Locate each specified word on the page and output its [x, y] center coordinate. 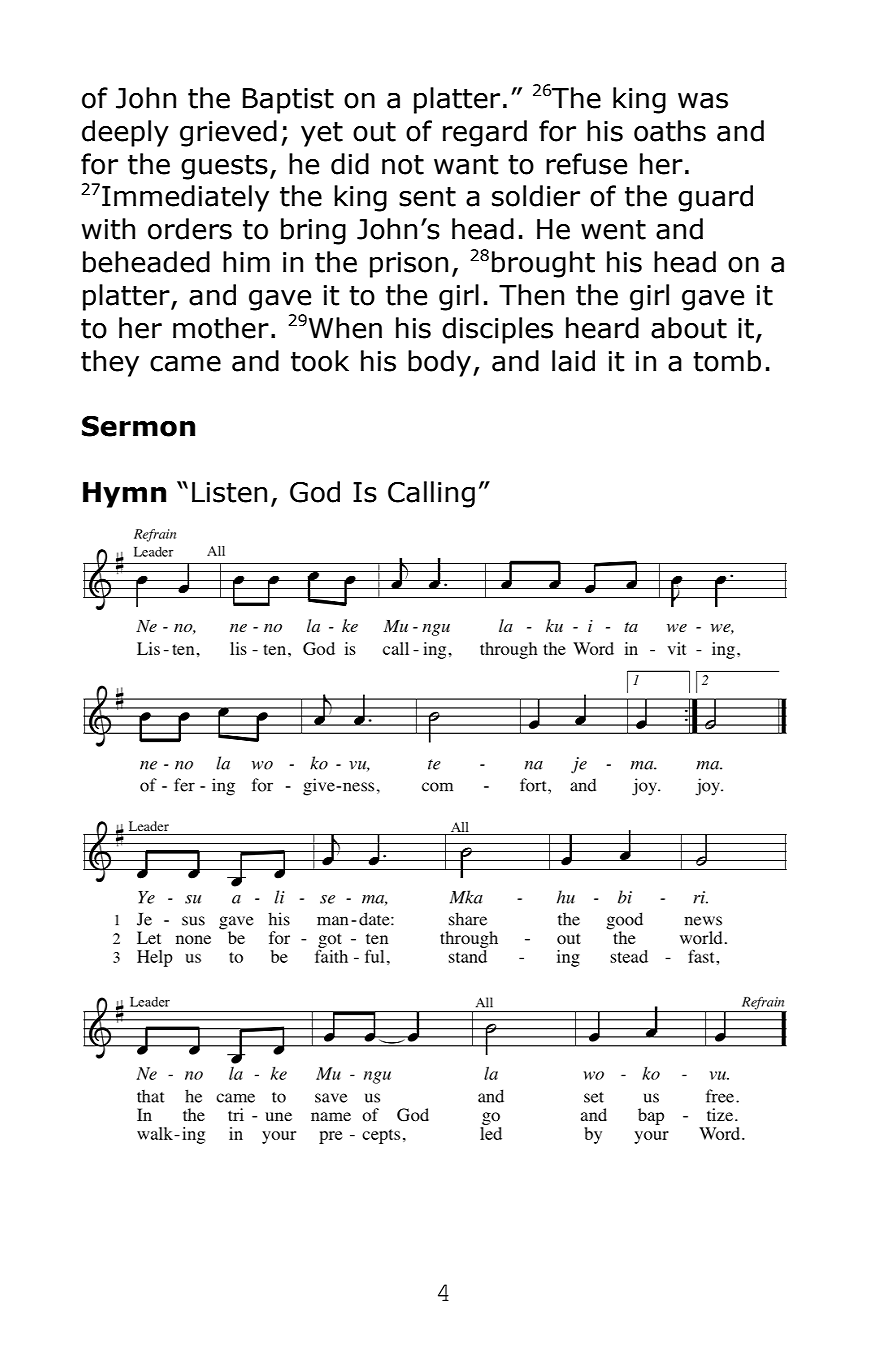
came [185, 364]
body [441, 363]
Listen [229, 492]
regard [485, 133]
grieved [228, 133]
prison [409, 265]
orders [190, 229]
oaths [670, 131]
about [689, 328]
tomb [727, 361]
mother [221, 328]
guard [715, 198]
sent [427, 197]
